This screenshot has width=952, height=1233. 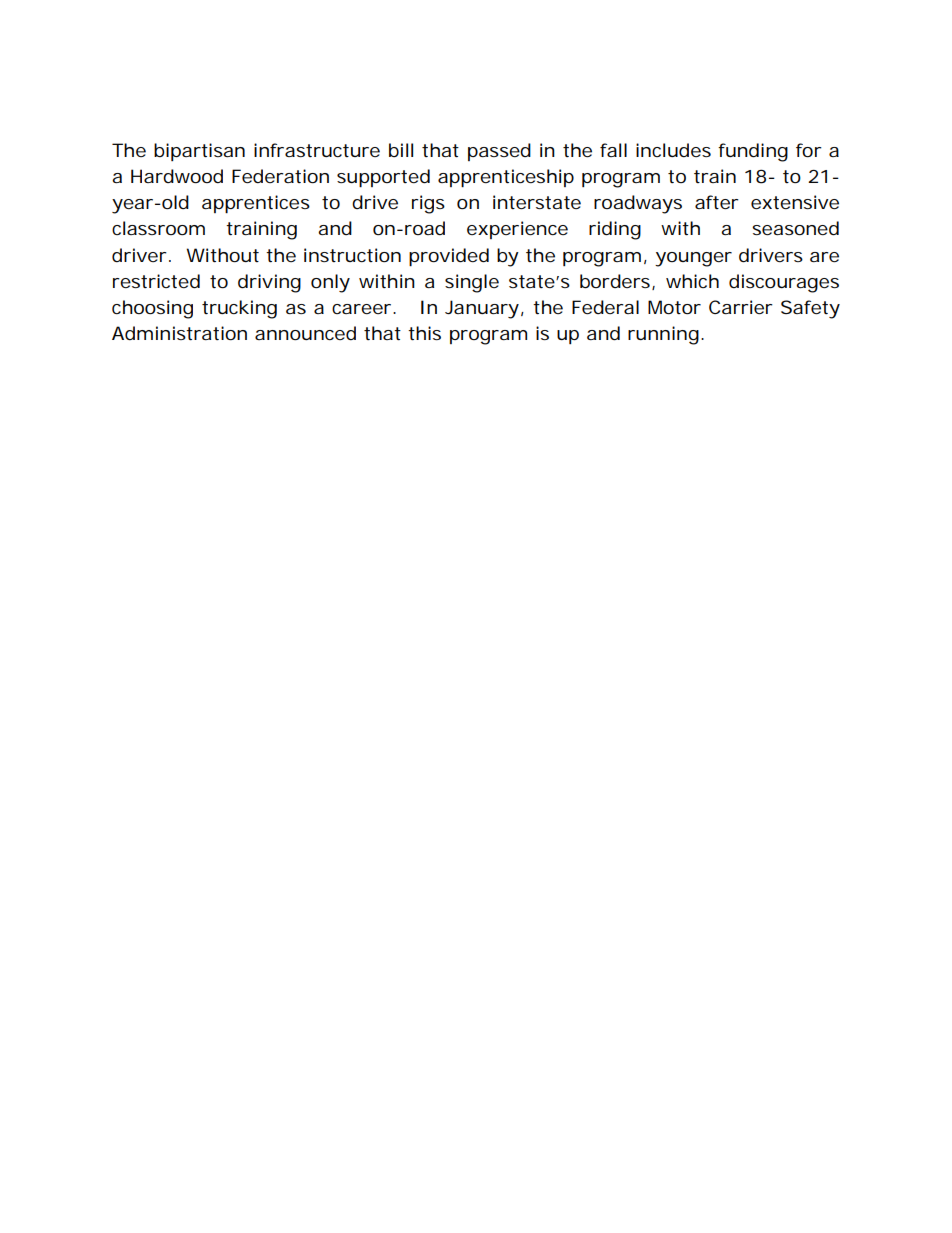 What do you see at coordinates (179, 333) in the screenshot?
I see `Administration` at bounding box center [179, 333].
